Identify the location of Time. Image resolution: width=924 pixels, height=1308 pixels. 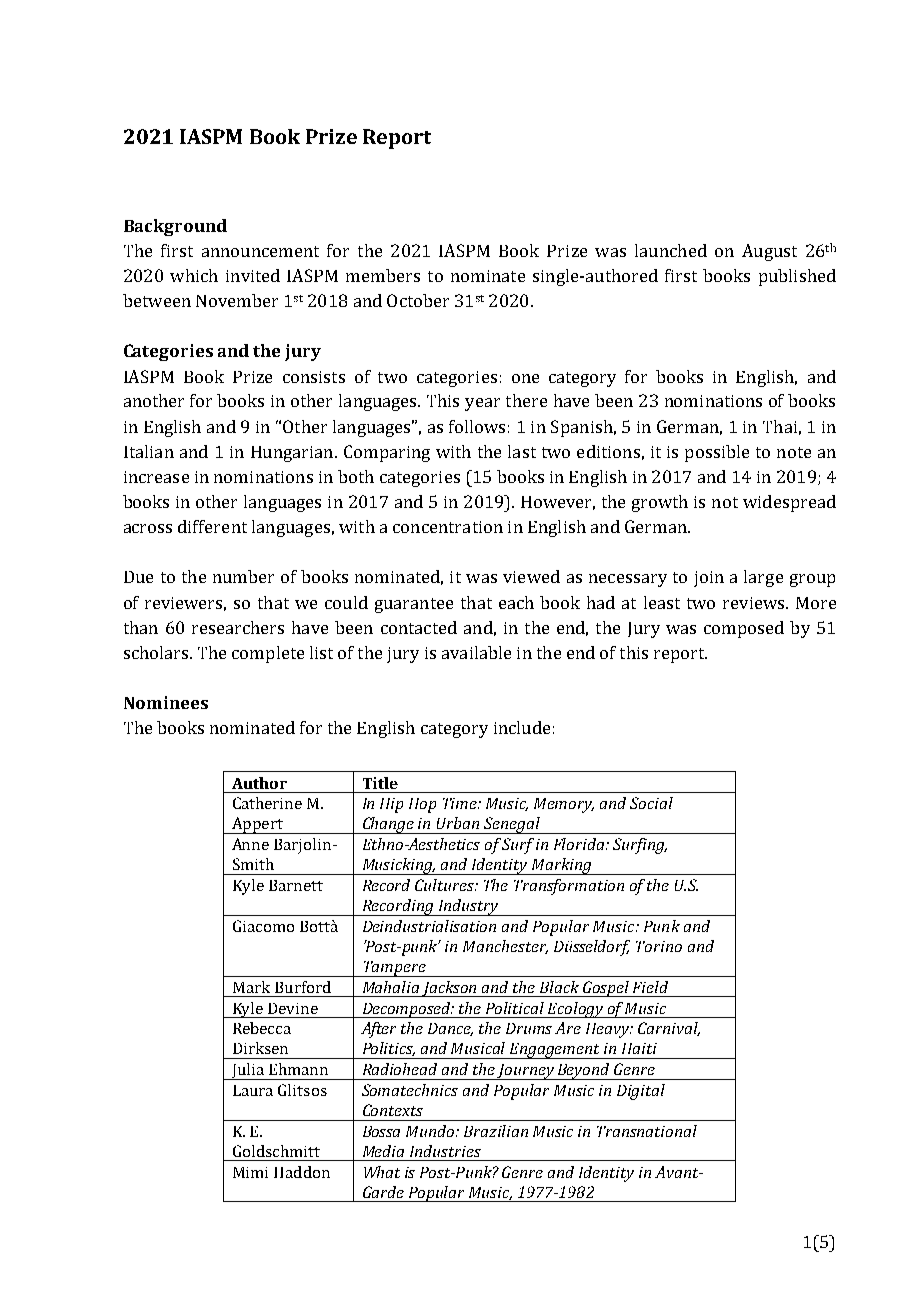
(461, 803).
